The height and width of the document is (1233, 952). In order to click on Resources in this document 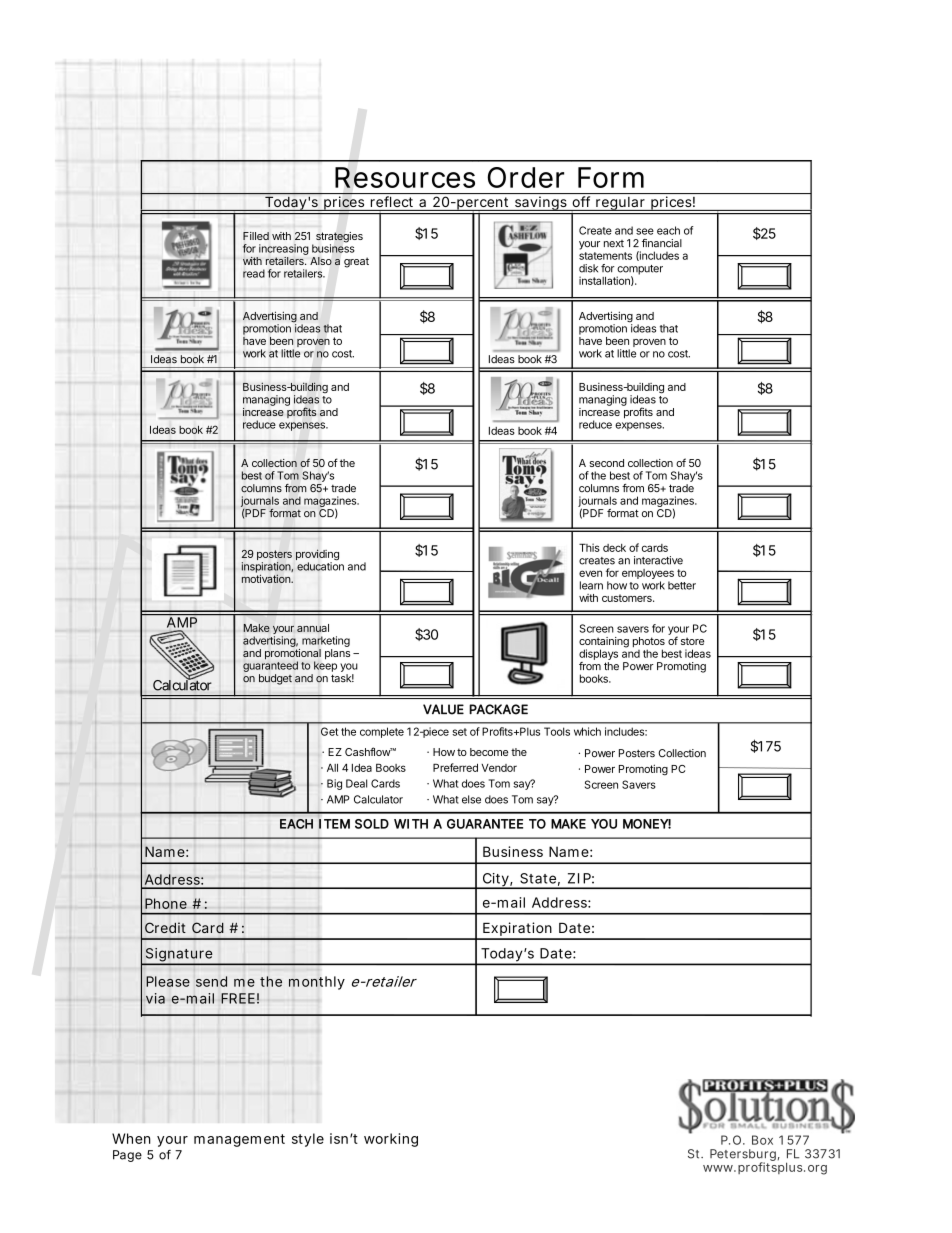, I will do `click(405, 177)`.
